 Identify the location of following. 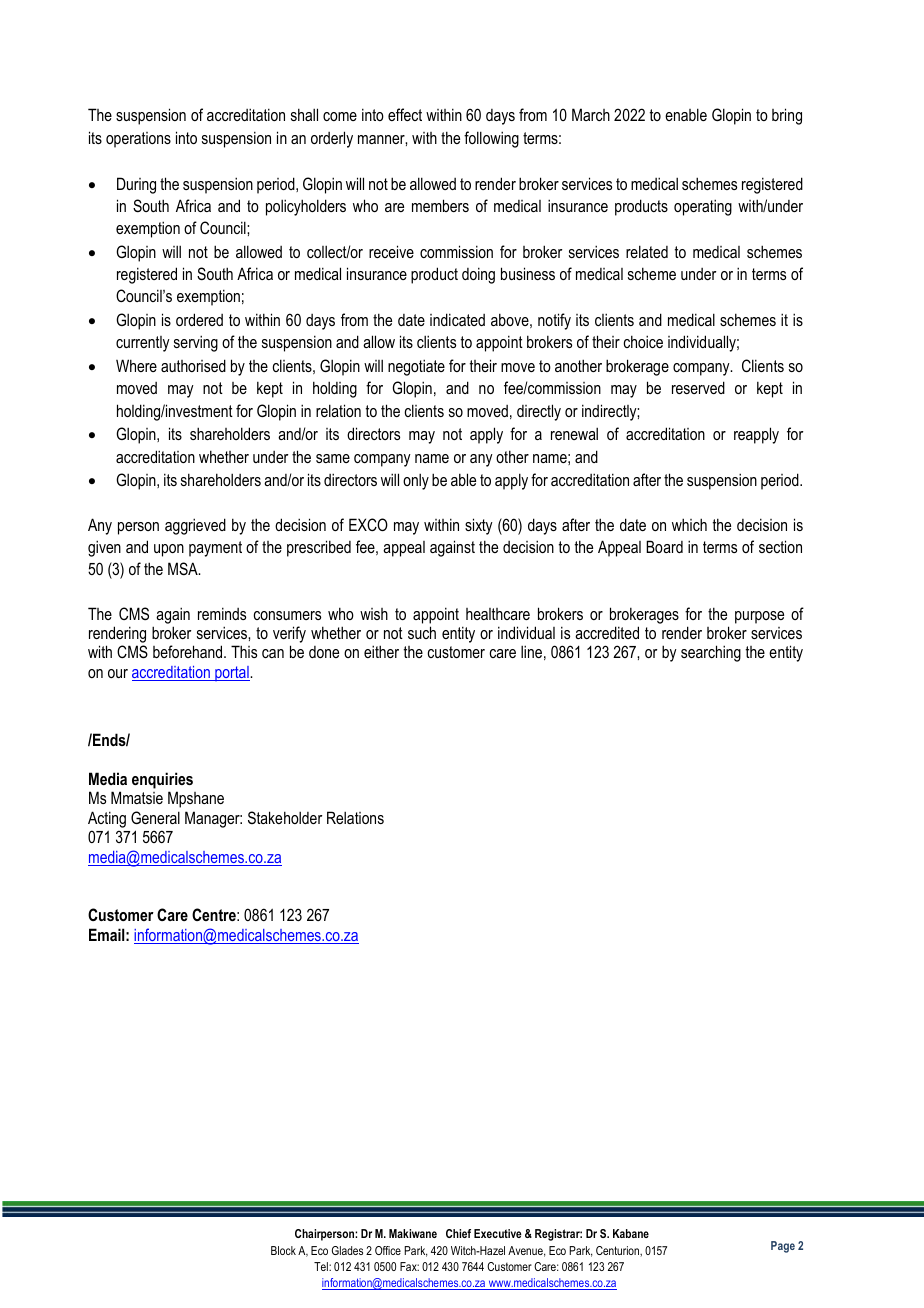
(491, 139).
